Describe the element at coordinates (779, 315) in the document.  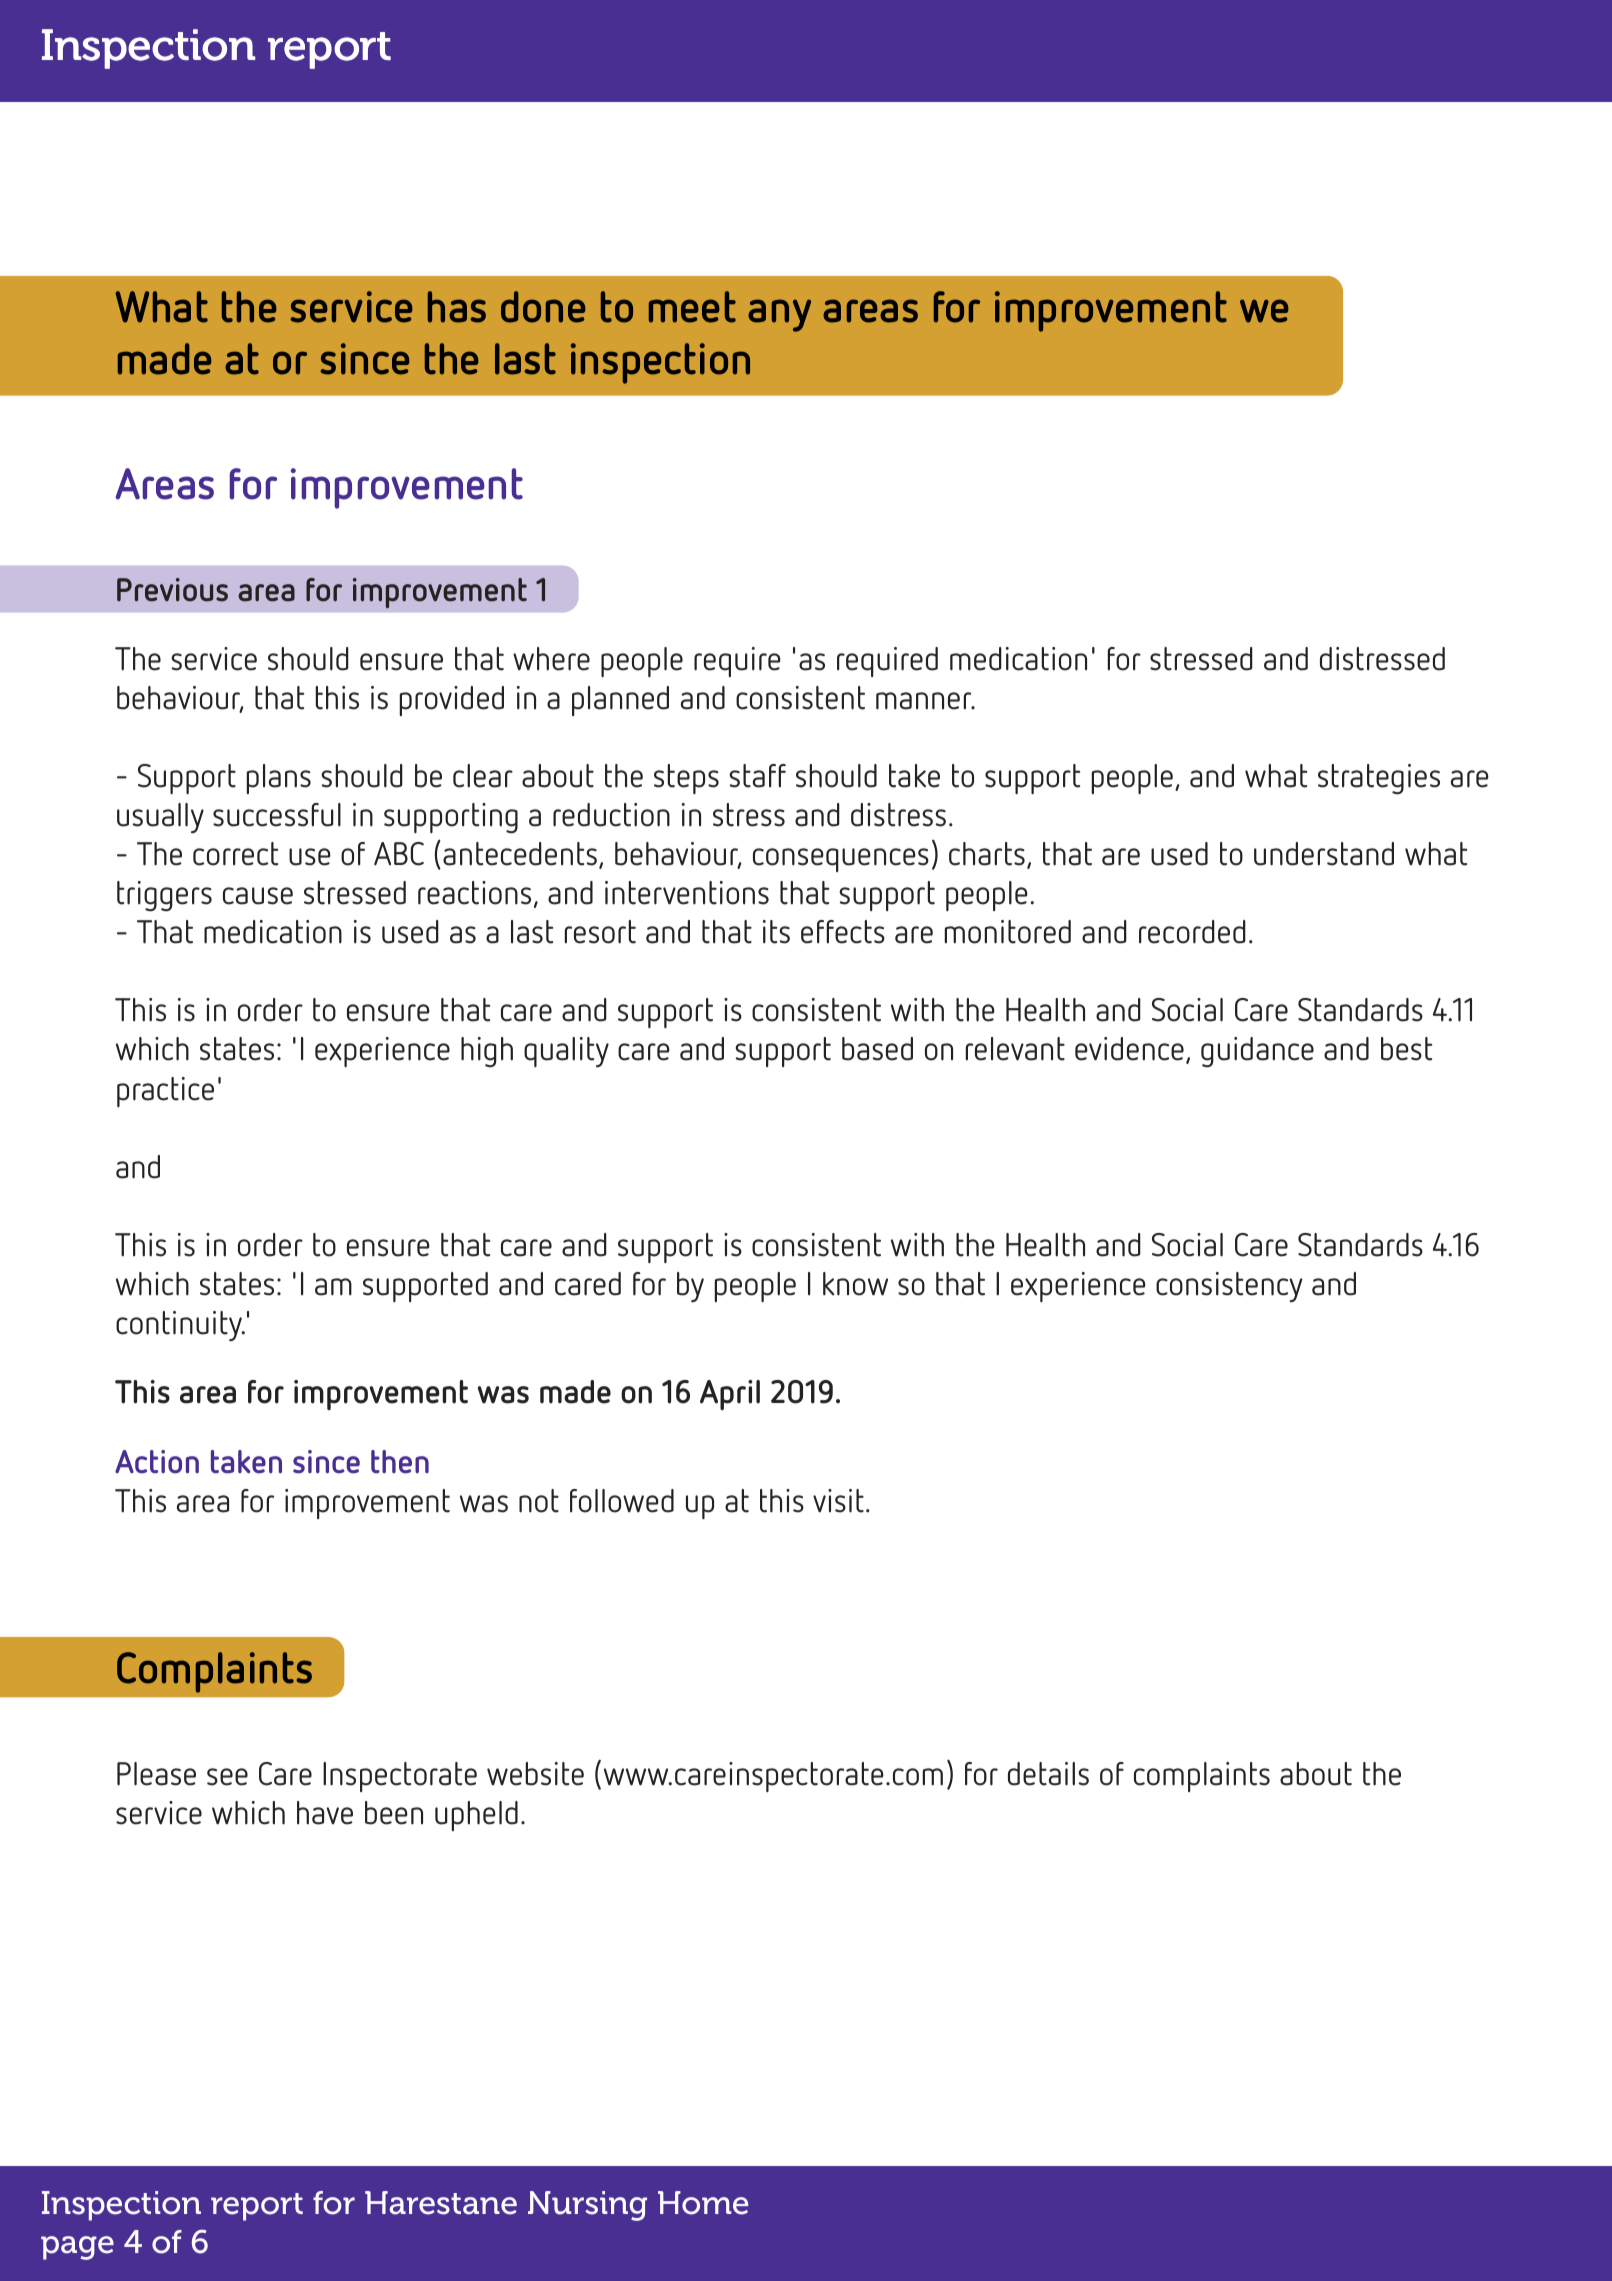
I see `any` at that location.
